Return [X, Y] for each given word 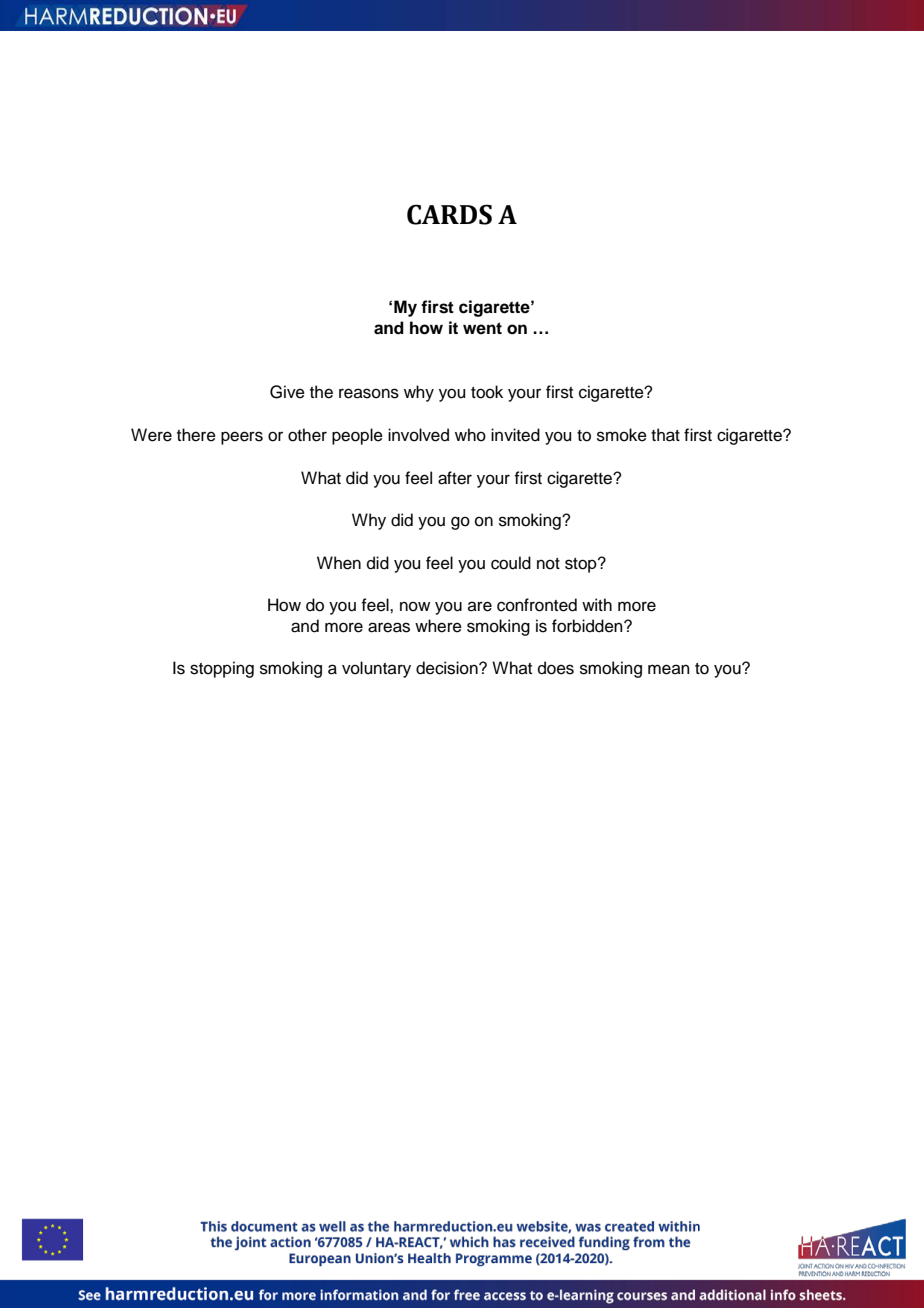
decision [448, 668]
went [482, 328]
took [487, 392]
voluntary [376, 669]
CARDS [449, 214]
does [556, 668]
